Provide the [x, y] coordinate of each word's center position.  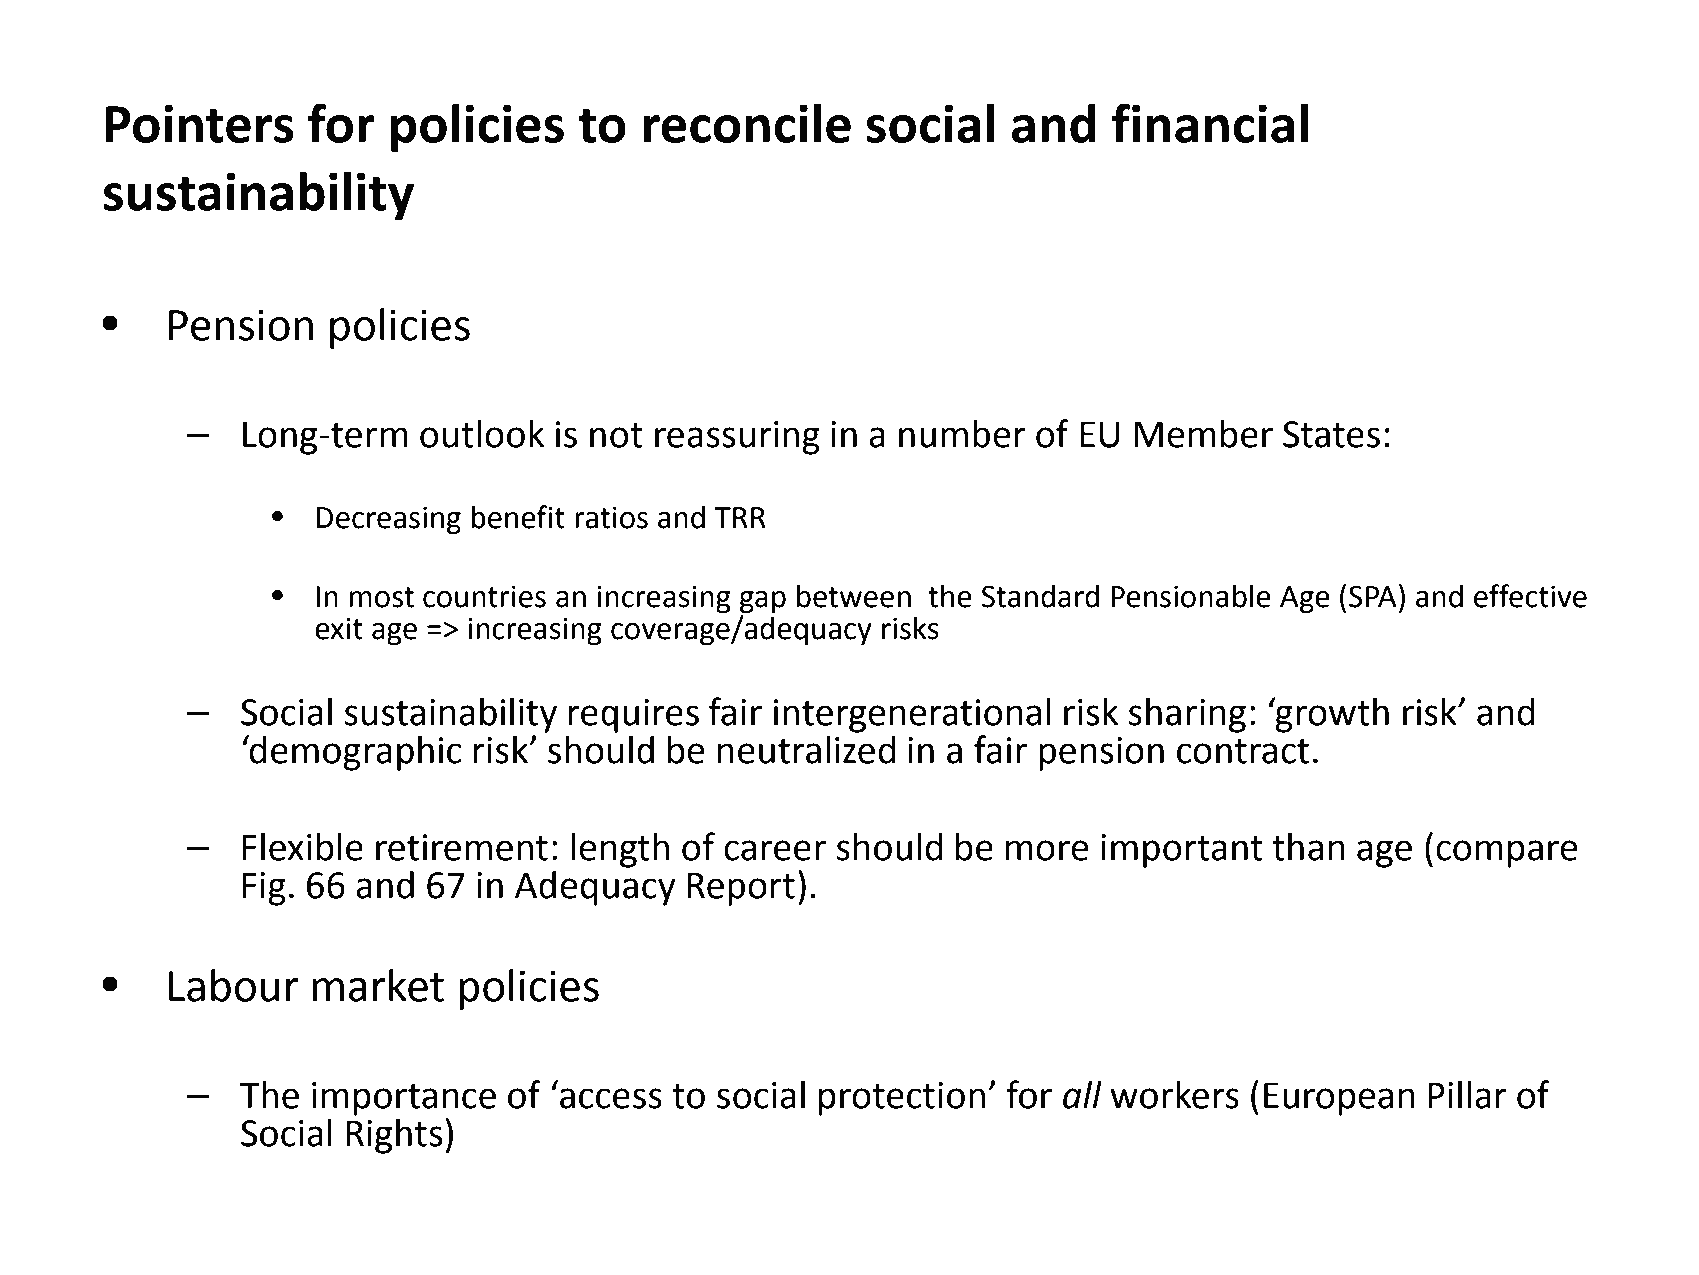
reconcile [747, 123]
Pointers [200, 123]
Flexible [303, 847]
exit [339, 628]
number [962, 434]
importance [404, 1099]
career [775, 850]
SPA [1373, 596]
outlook [482, 434]
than [1308, 847]
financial [1210, 123]
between [854, 596]
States [1331, 434]
